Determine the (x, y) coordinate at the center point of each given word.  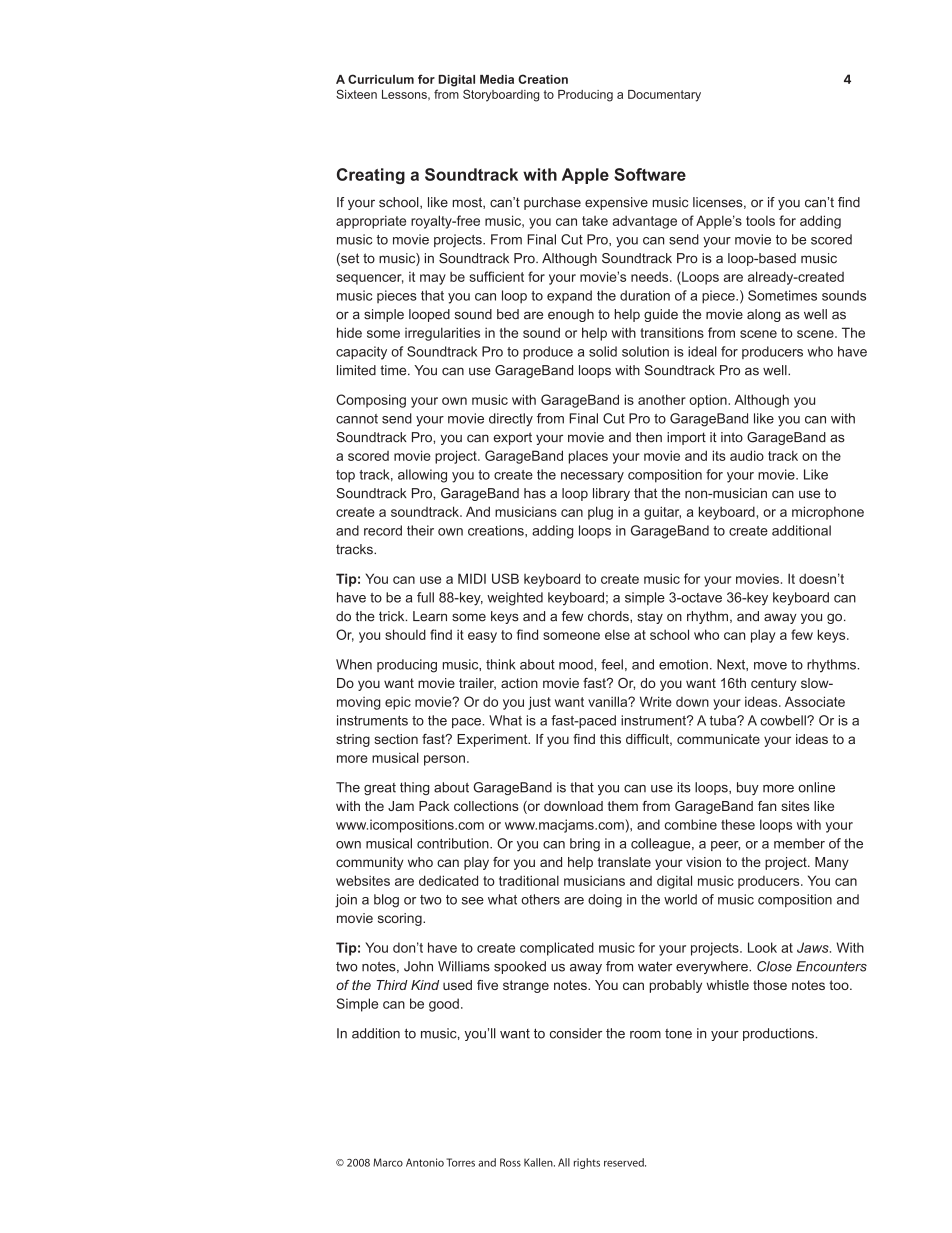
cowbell (784, 720)
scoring (401, 919)
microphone (828, 513)
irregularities (442, 334)
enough (571, 315)
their (420, 530)
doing (605, 901)
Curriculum (381, 79)
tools (760, 221)
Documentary (664, 96)
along (764, 315)
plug (600, 513)
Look (762, 947)
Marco (388, 1162)
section (396, 739)
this (610, 739)
